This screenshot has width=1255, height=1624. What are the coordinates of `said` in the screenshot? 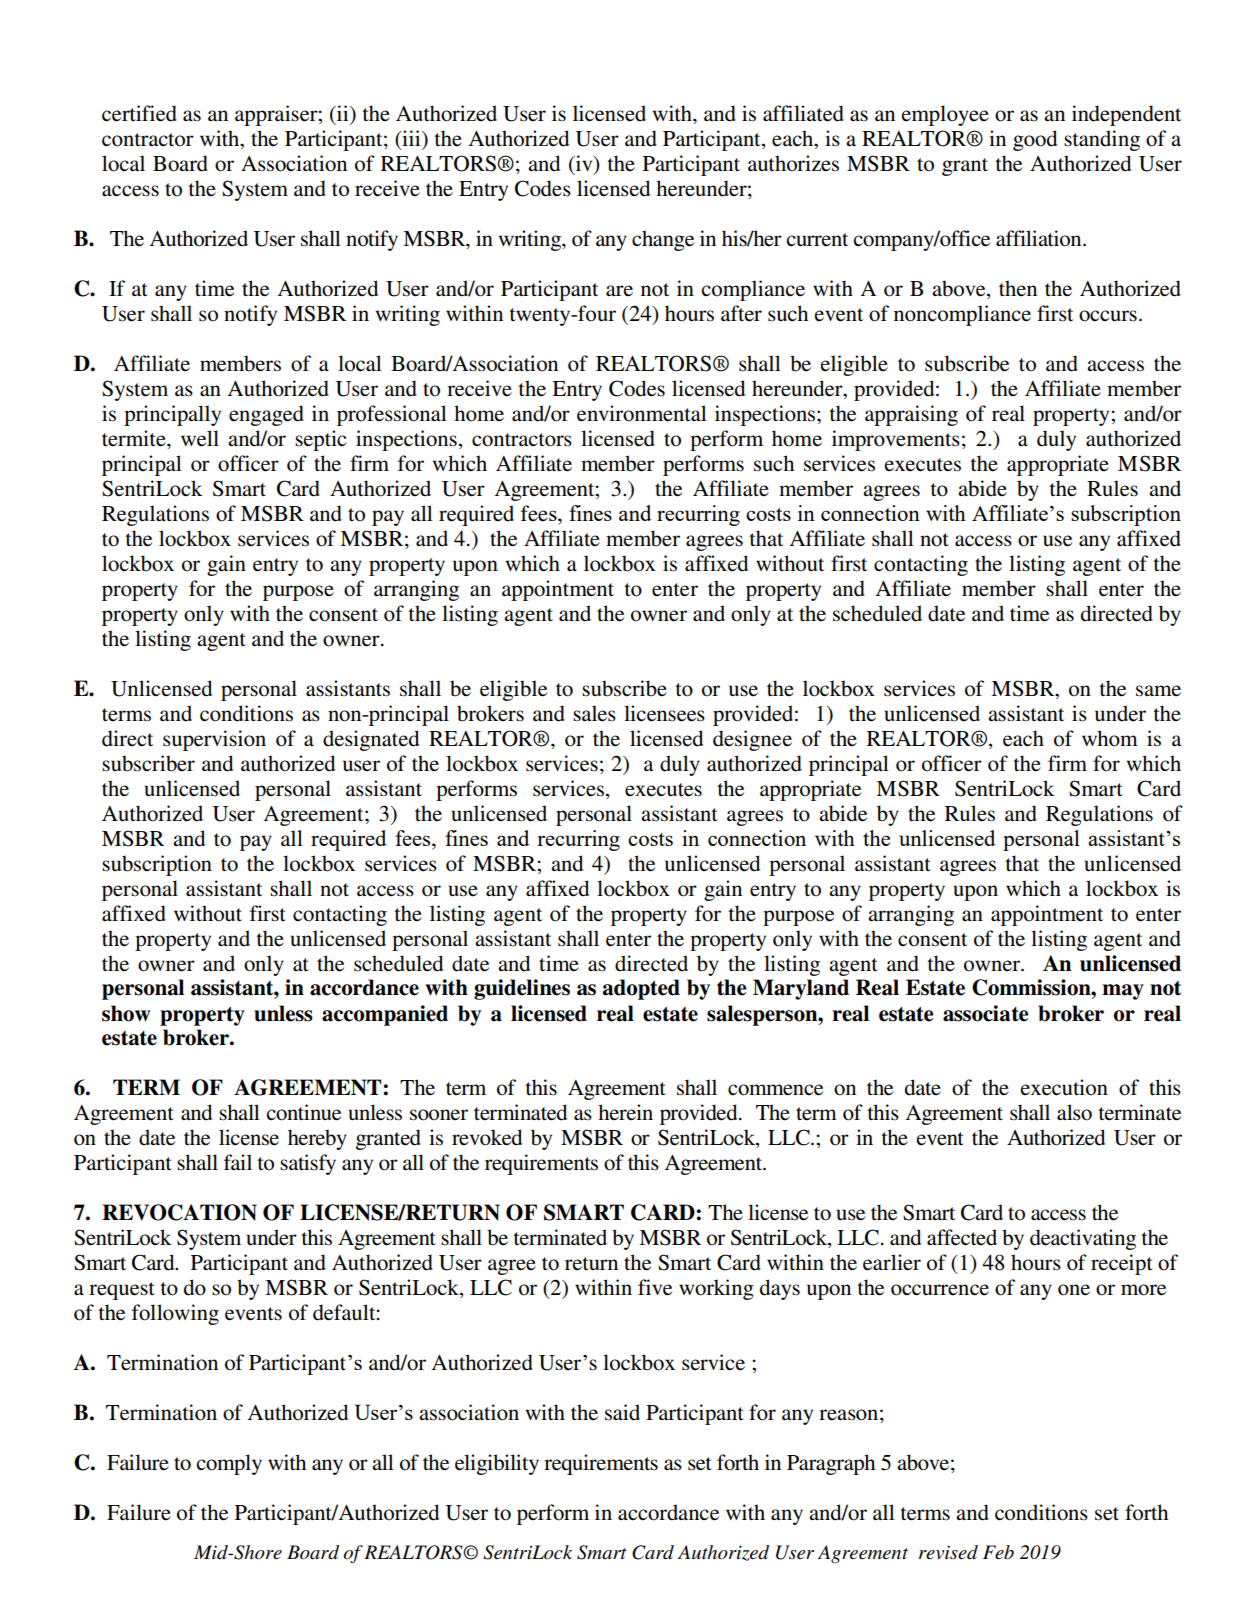 It's located at (622, 1412).
